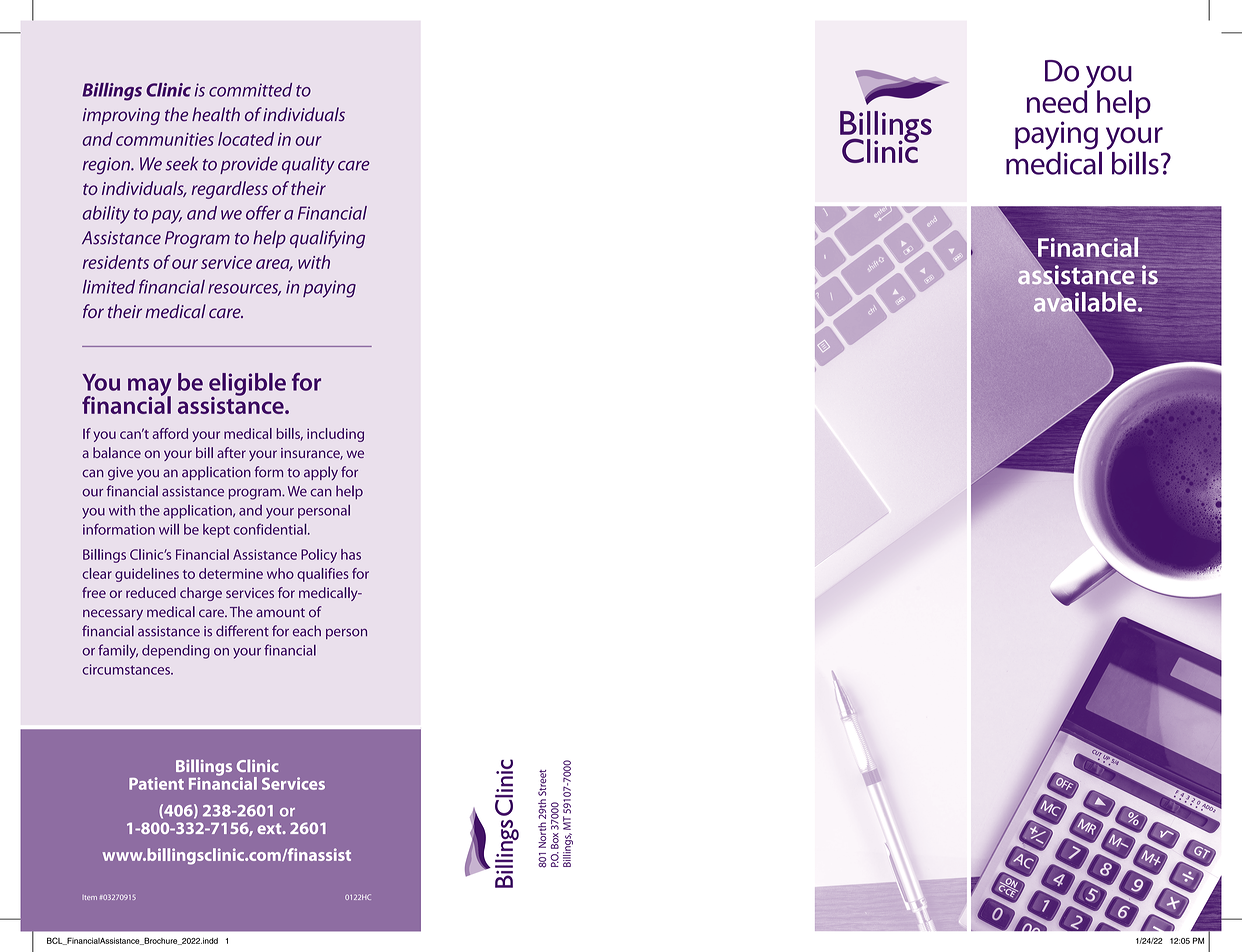 The width and height of the image is (1242, 952). Describe the element at coordinates (323, 575) in the image. I see `qualifies` at that location.
